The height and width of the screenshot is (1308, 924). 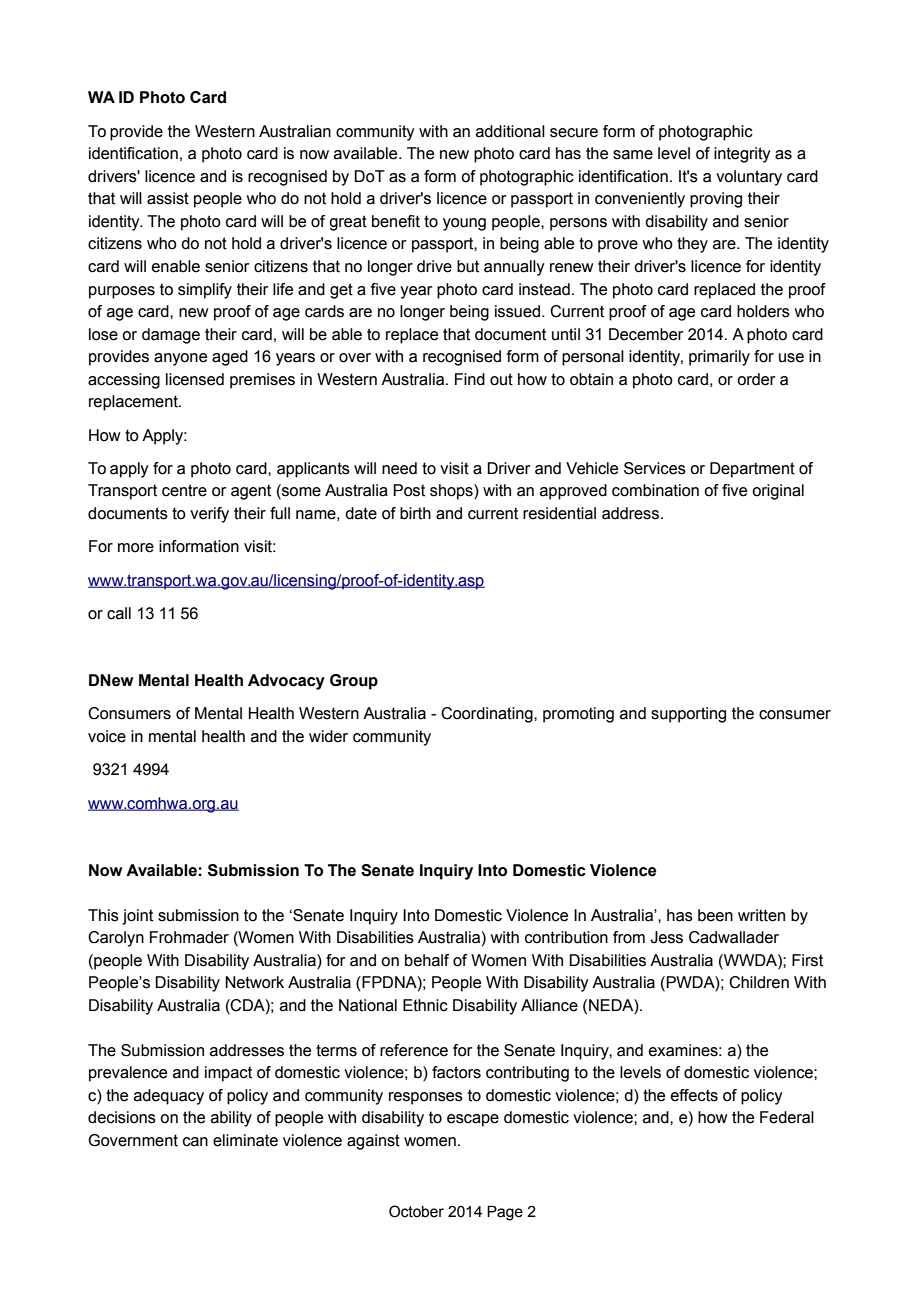 What do you see at coordinates (416, 1211) in the screenshot?
I see `October` at bounding box center [416, 1211].
